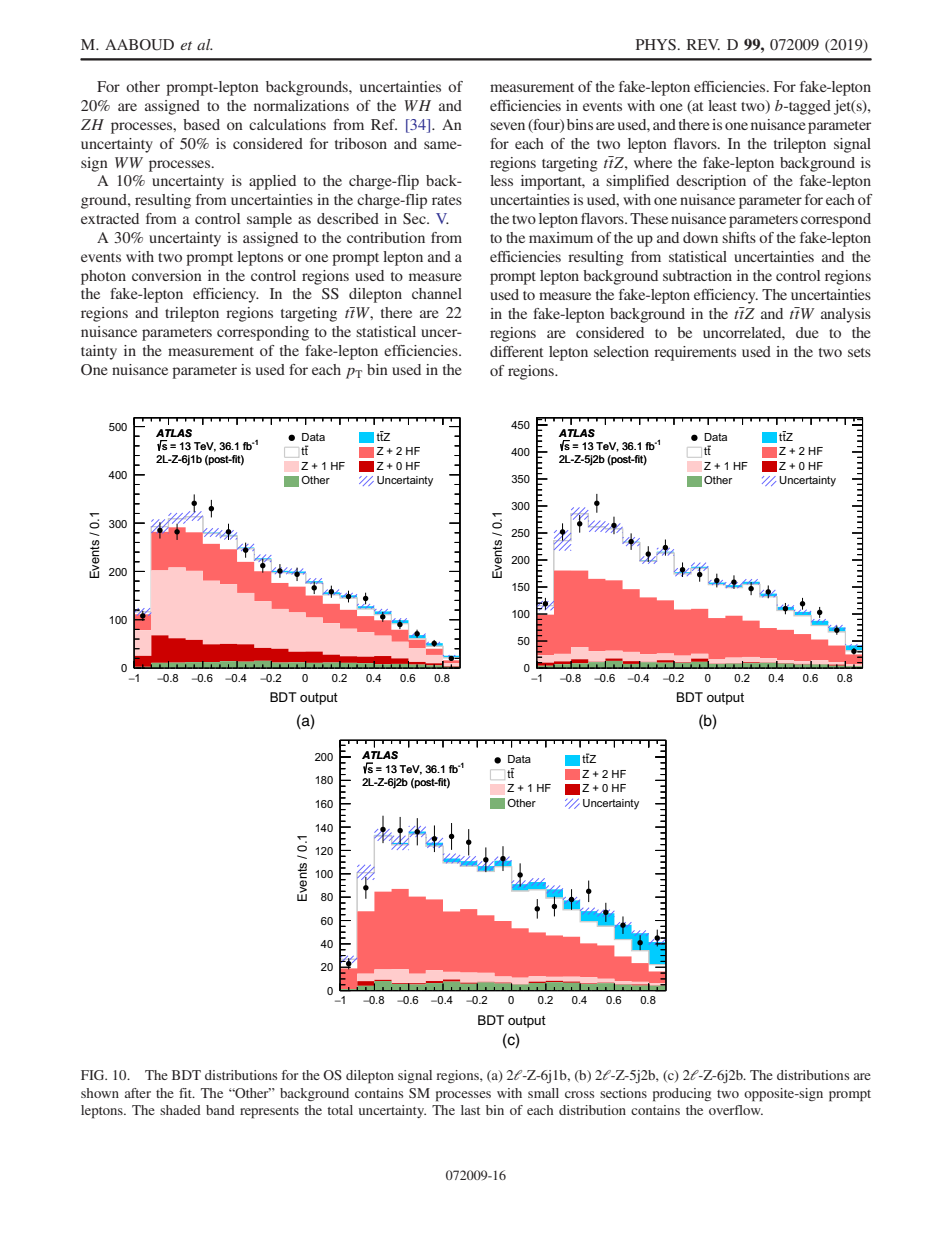  I want to click on based, so click(201, 124).
